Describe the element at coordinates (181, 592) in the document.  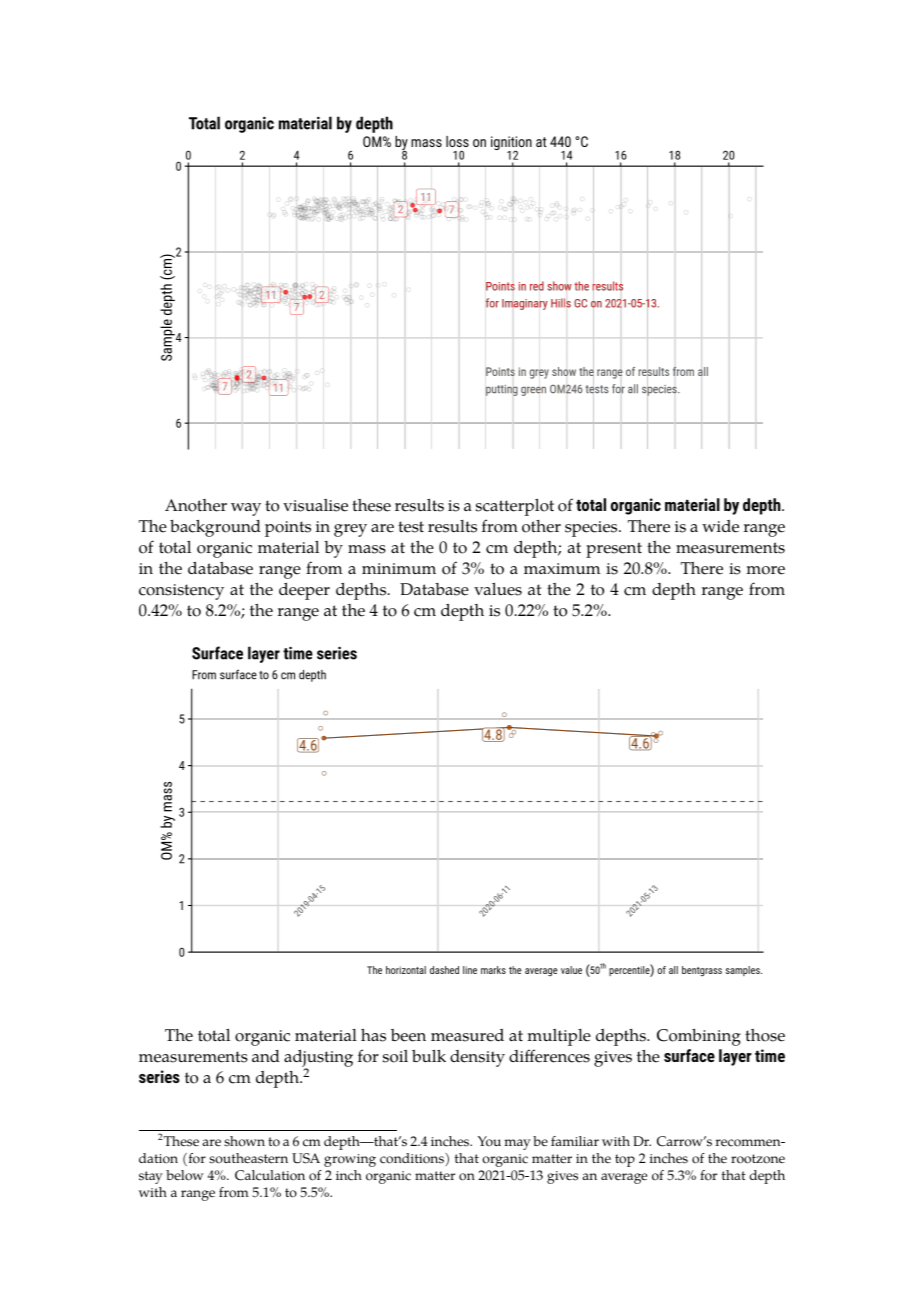
I see `consistency` at that location.
